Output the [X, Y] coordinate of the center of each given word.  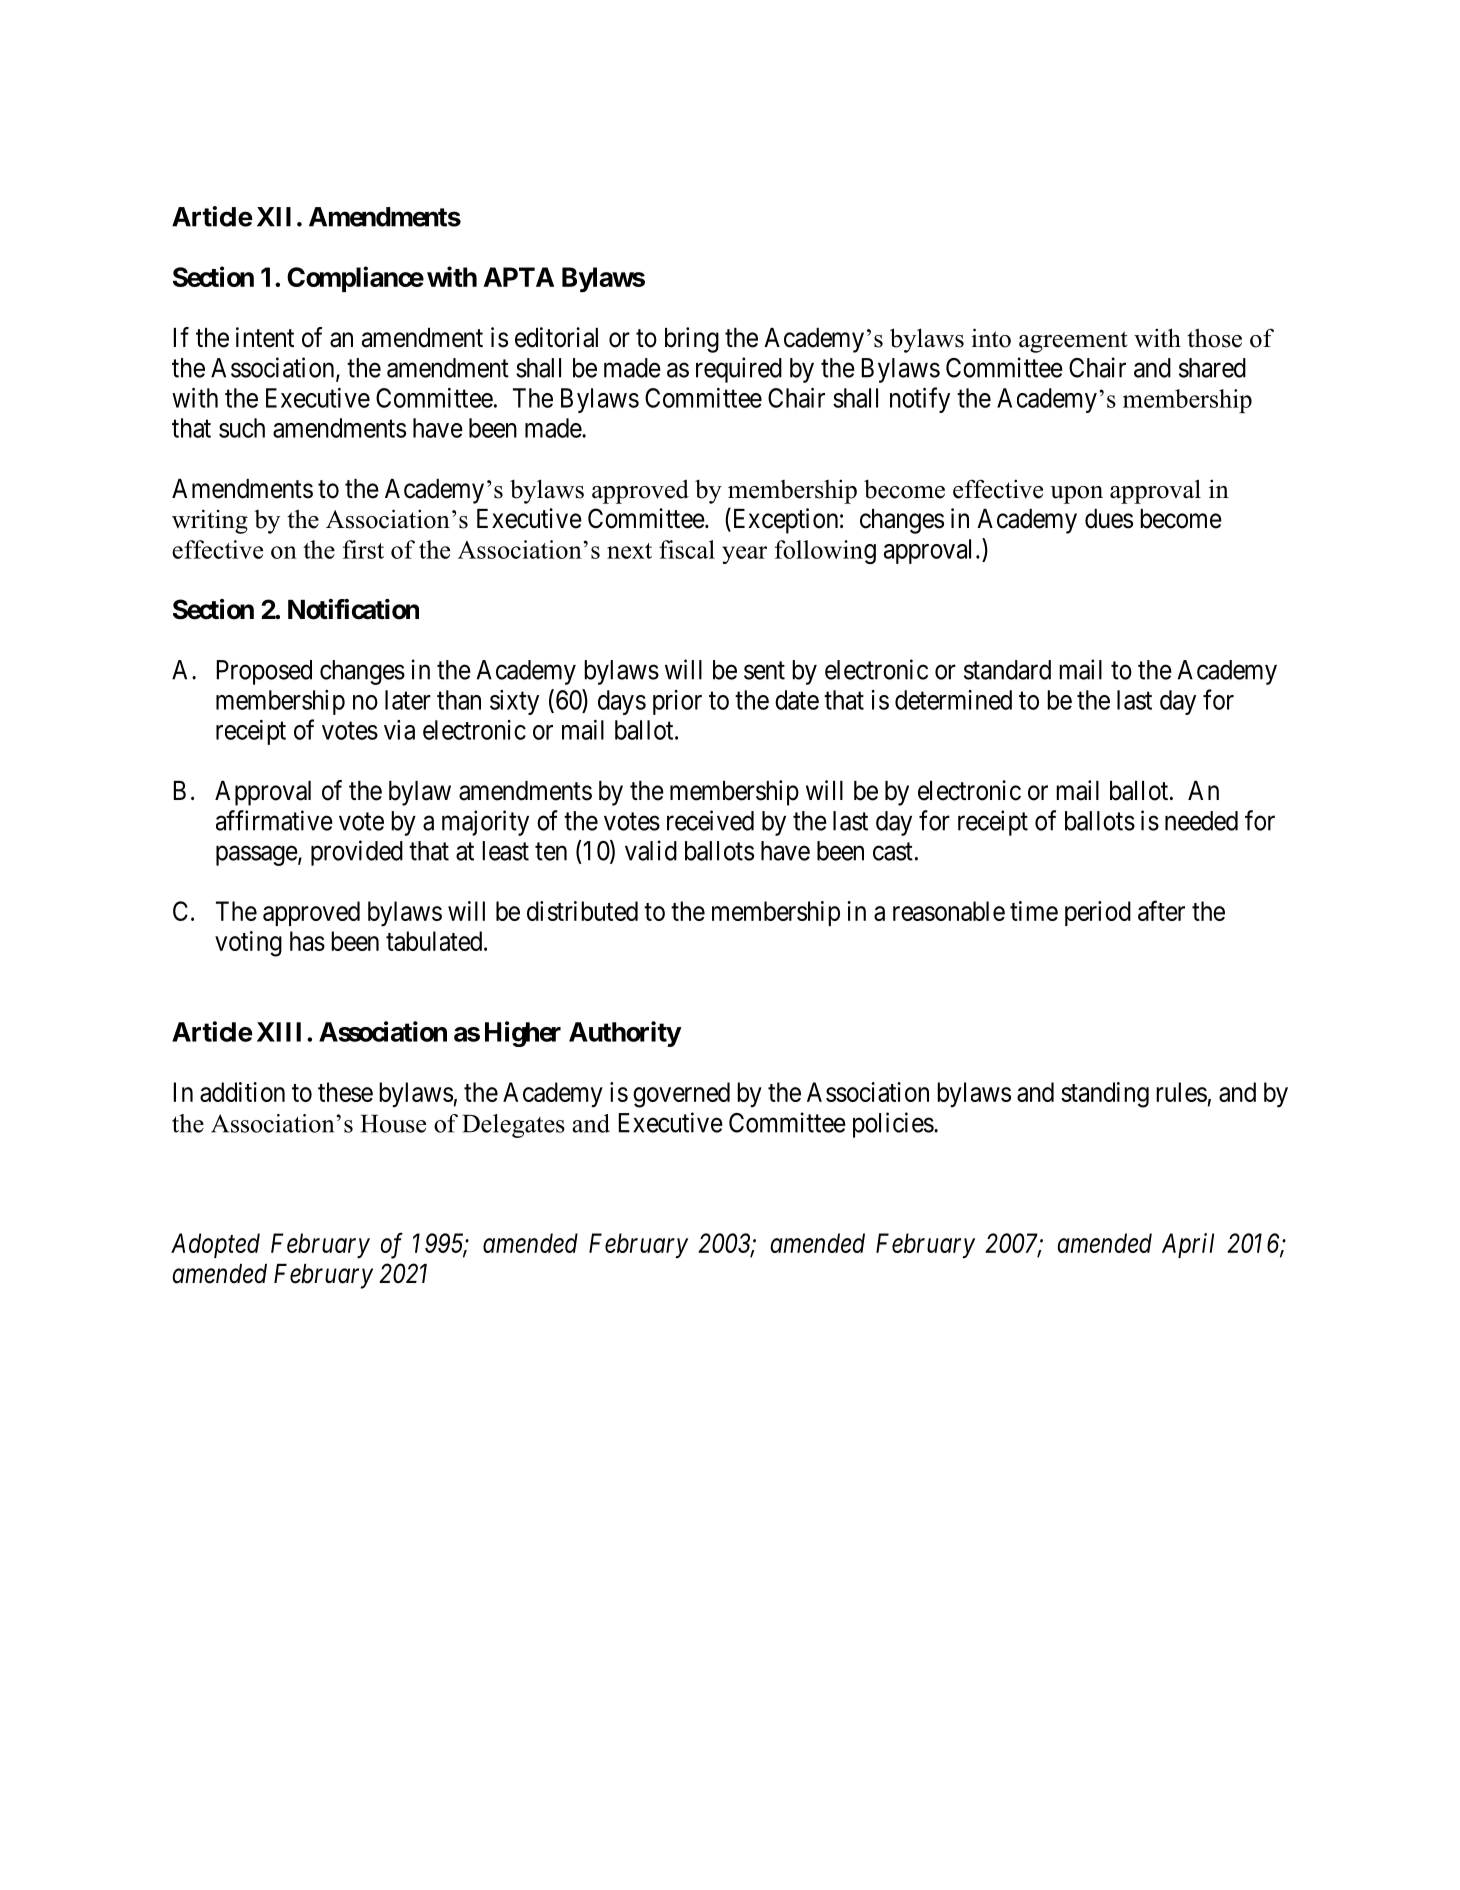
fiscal [687, 549]
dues [1109, 519]
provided [357, 853]
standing [1105, 1095]
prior [677, 702]
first [363, 549]
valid [651, 850]
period [1098, 913]
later [408, 700]
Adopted [215, 1245]
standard [1007, 670]
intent [265, 337]
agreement [1073, 342]
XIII [279, 1032]
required [739, 370]
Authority [625, 1034]
